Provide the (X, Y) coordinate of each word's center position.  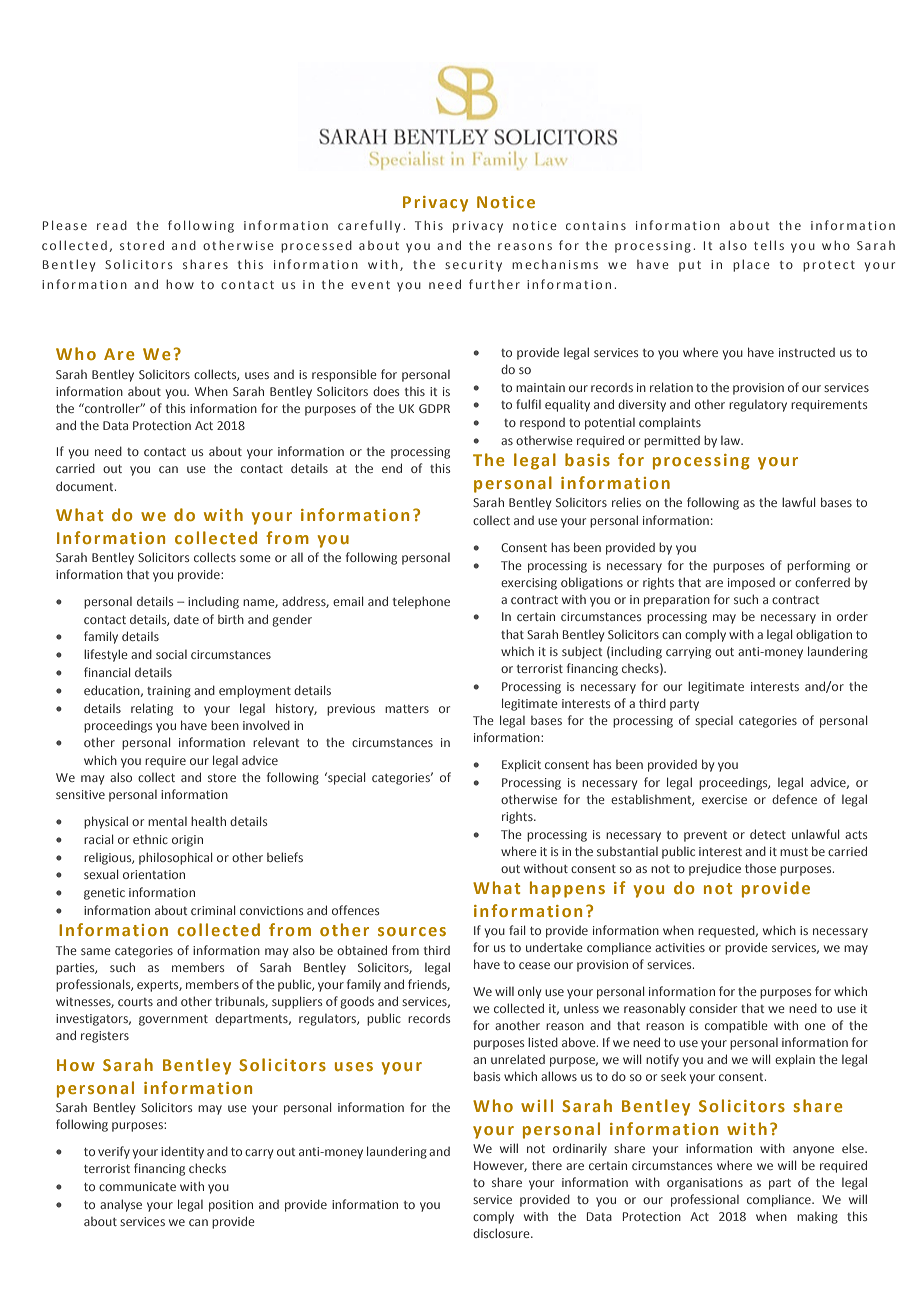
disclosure (502, 1233)
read (112, 225)
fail (517, 930)
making (817, 1218)
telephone (421, 602)
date (186, 619)
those (760, 868)
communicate (137, 1186)
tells (769, 245)
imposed (751, 584)
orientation (154, 874)
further (494, 284)
